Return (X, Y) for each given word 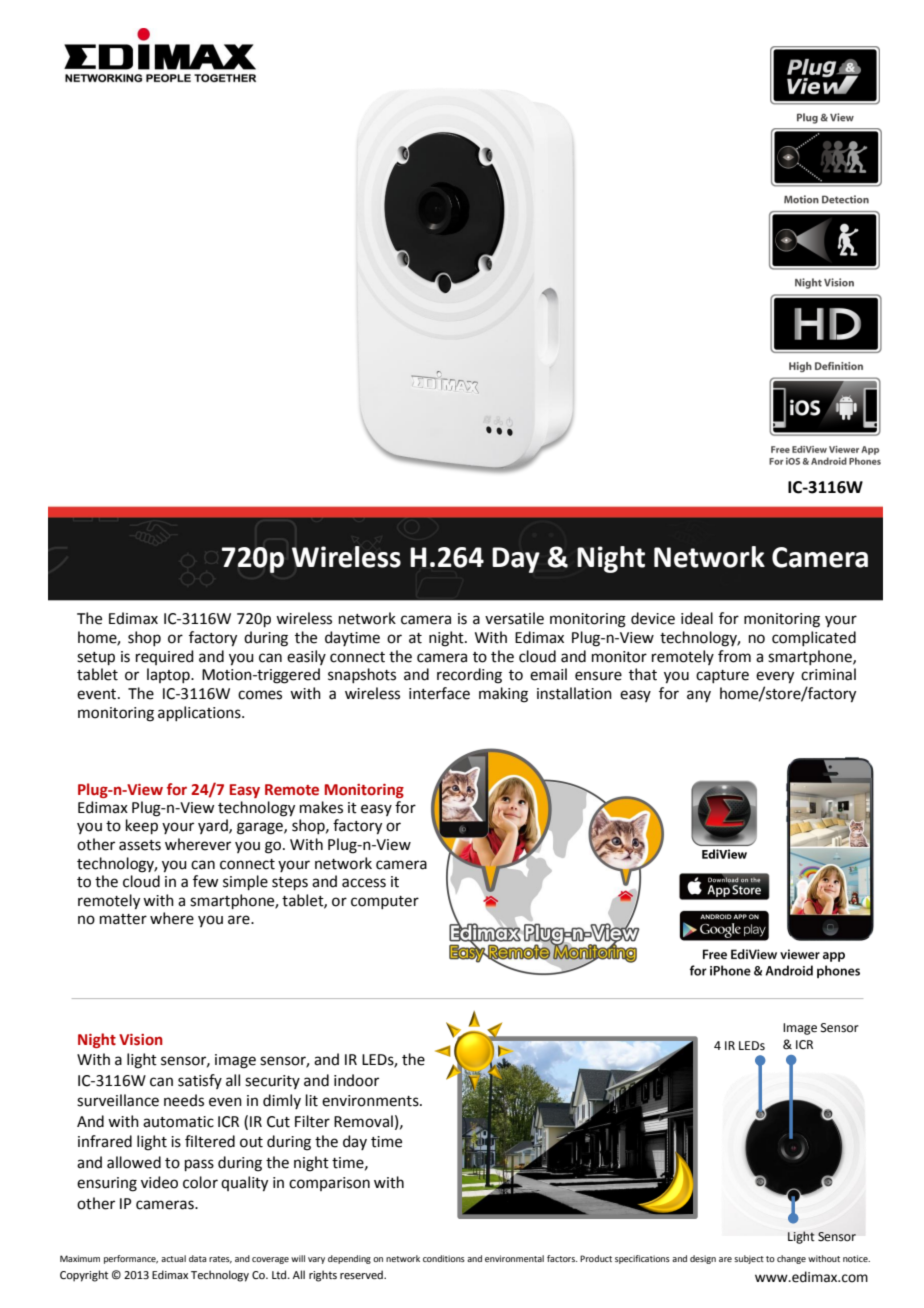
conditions (444, 1258)
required (165, 657)
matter (123, 919)
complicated (814, 638)
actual (173, 1258)
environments (371, 1101)
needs (184, 1100)
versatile (514, 618)
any (699, 696)
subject (749, 1259)
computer (385, 902)
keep (142, 826)
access (364, 883)
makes (321, 807)
